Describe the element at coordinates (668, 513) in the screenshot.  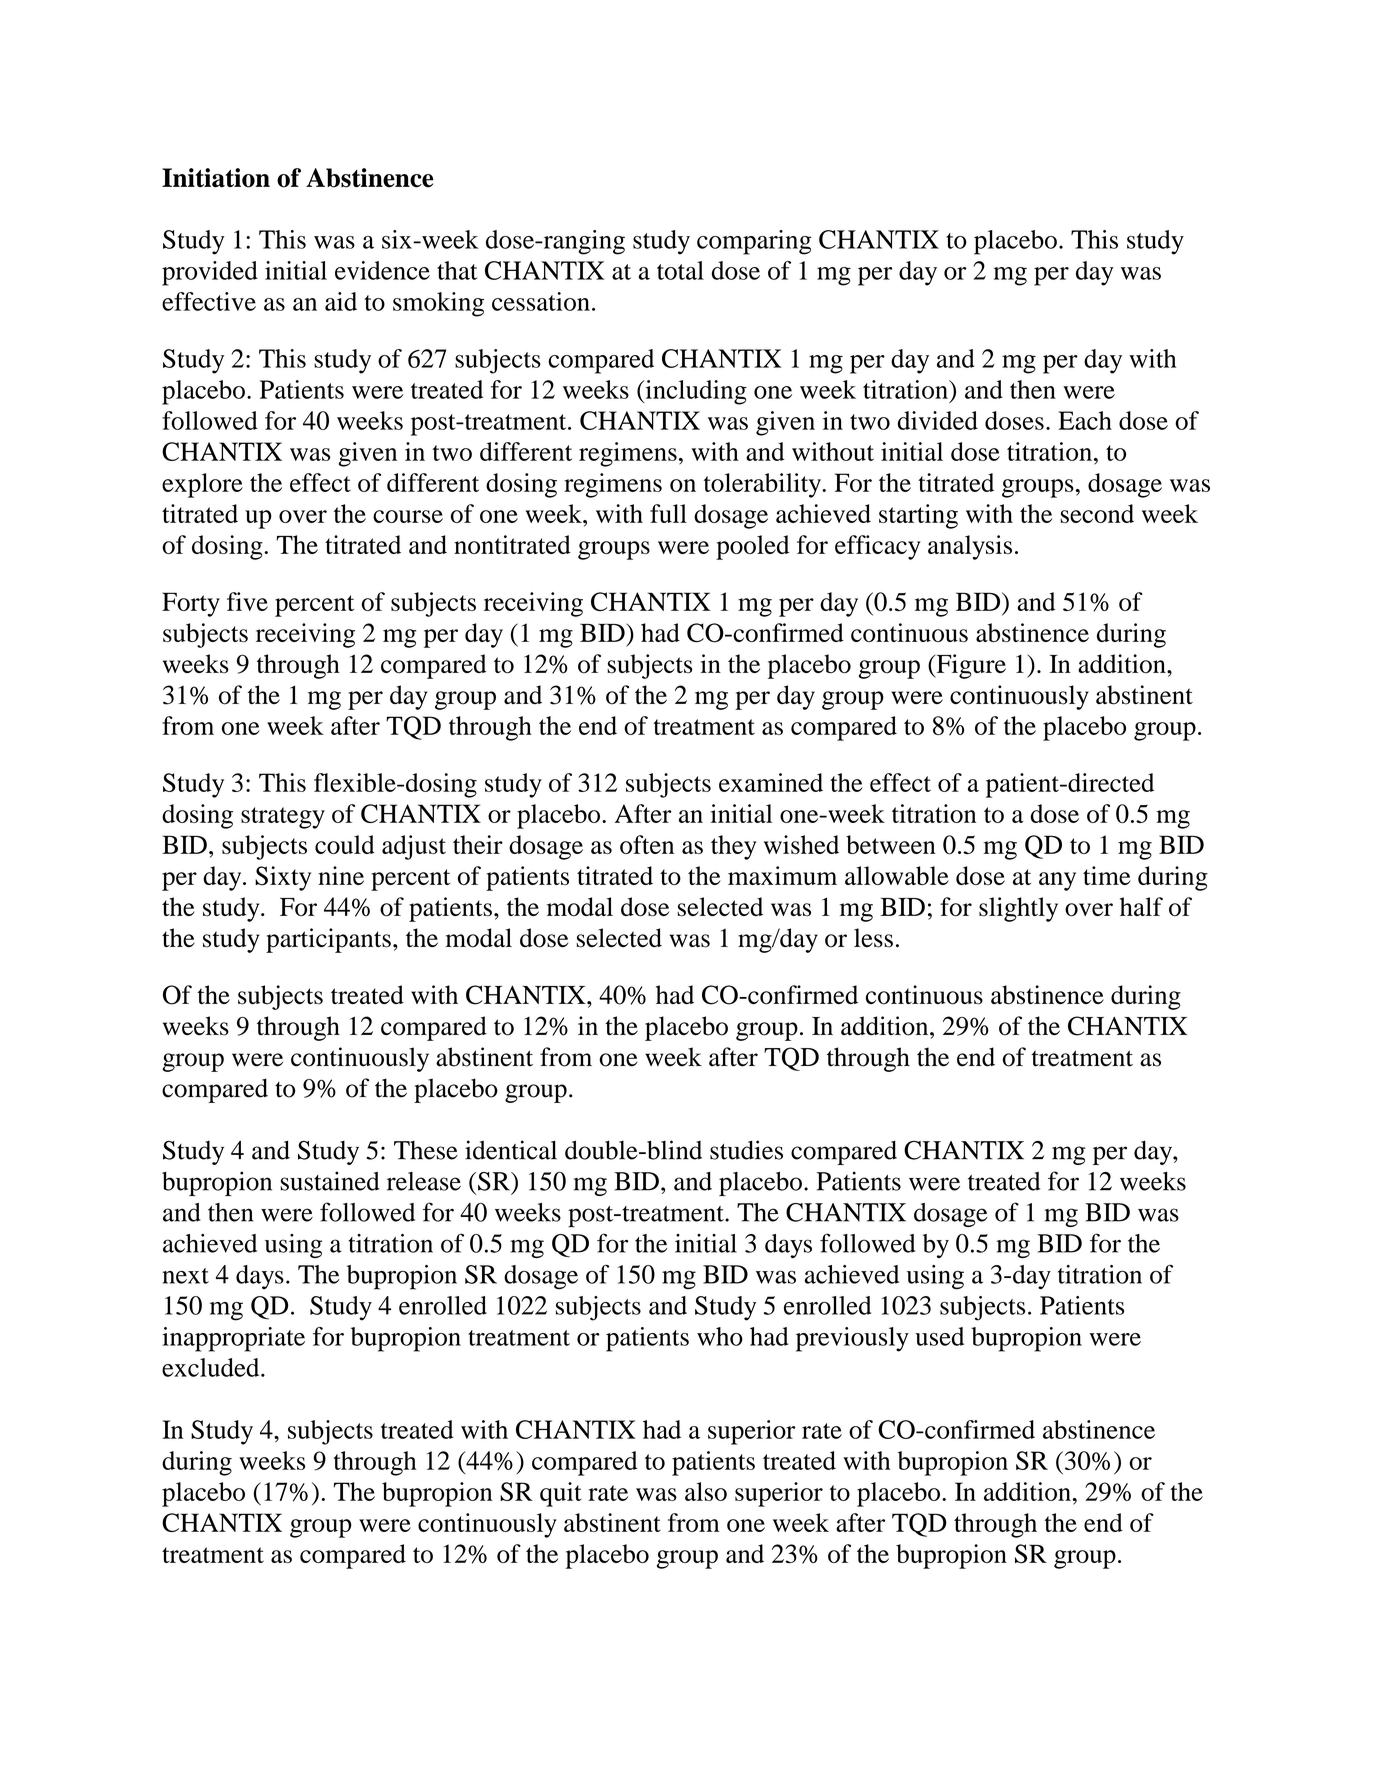
I see `full` at that location.
